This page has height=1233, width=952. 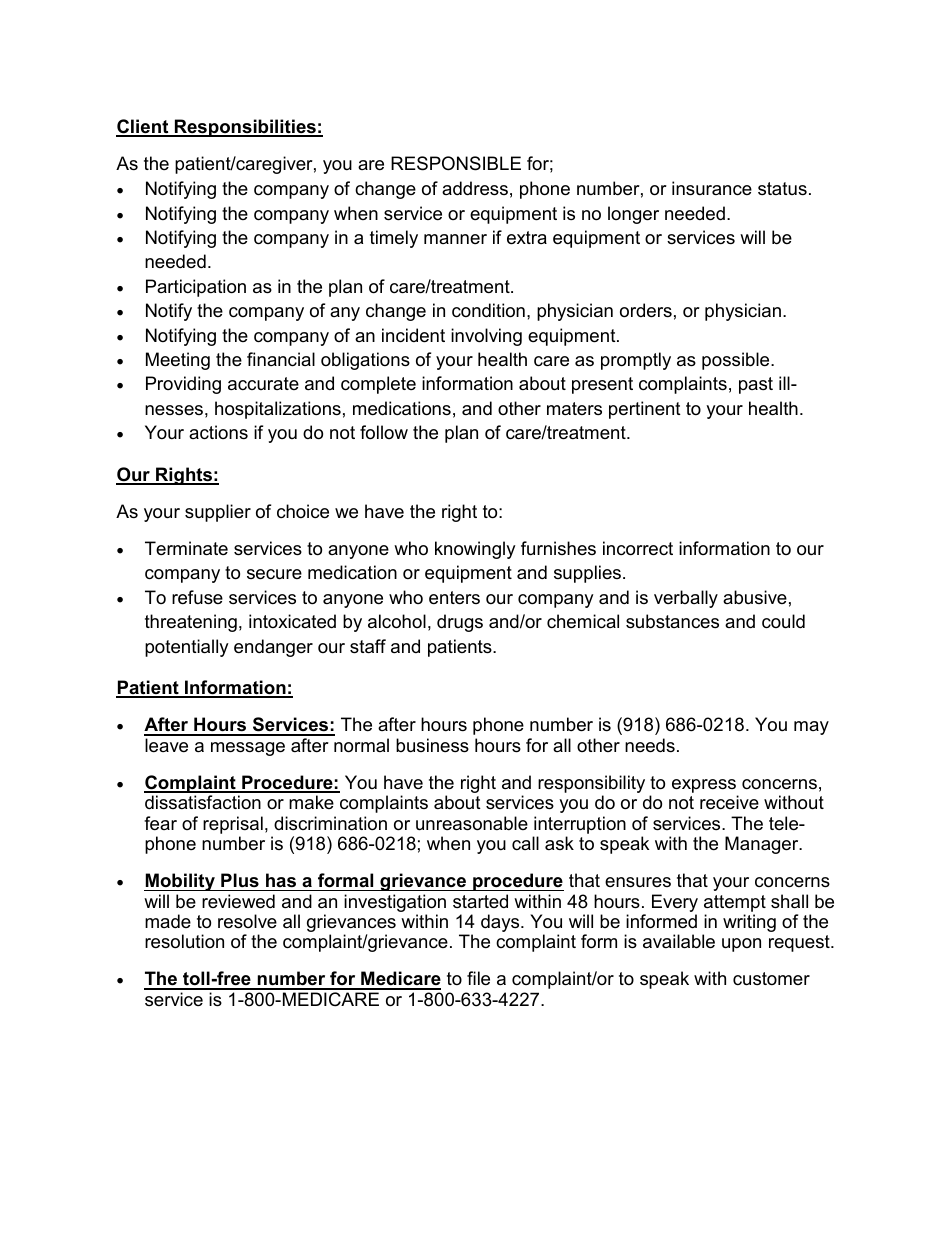 I want to click on RESPONSIBLE, so click(x=456, y=163).
